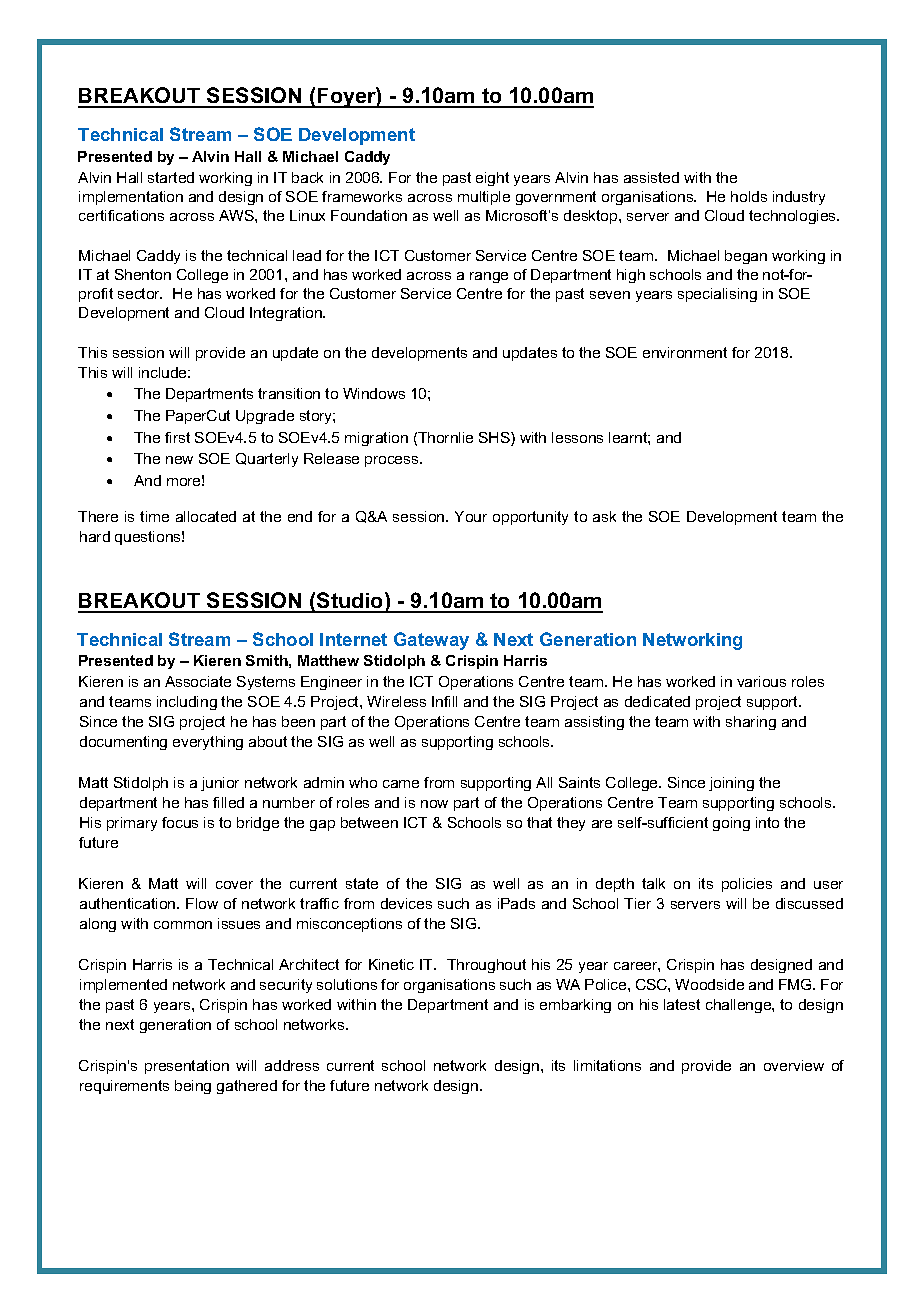  What do you see at coordinates (187, 1067) in the screenshot?
I see `presentation` at bounding box center [187, 1067].
